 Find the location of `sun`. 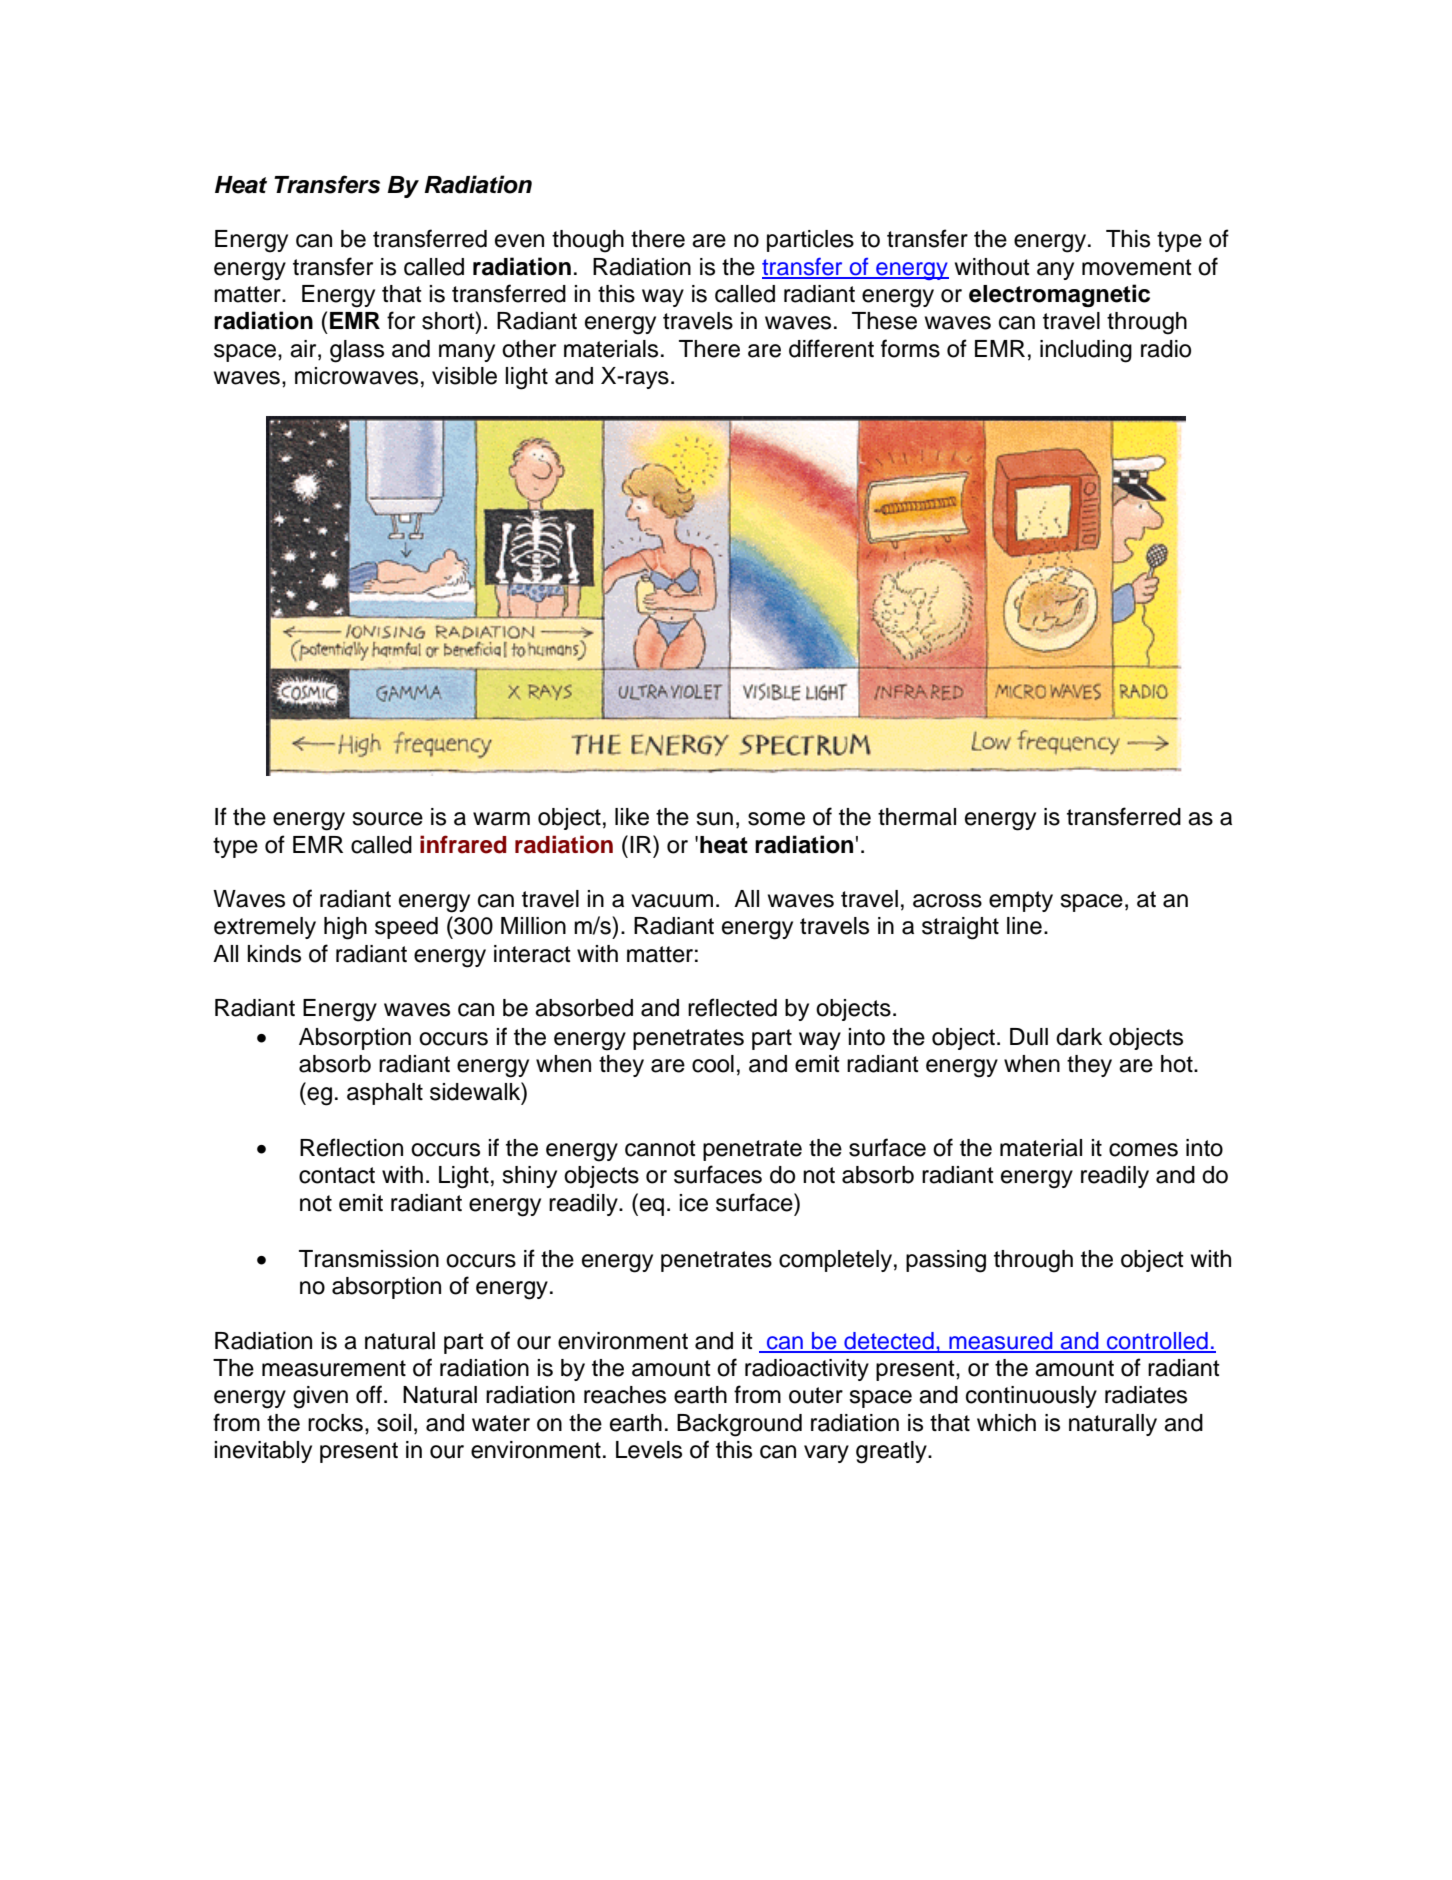

sun is located at coordinates (714, 819).
